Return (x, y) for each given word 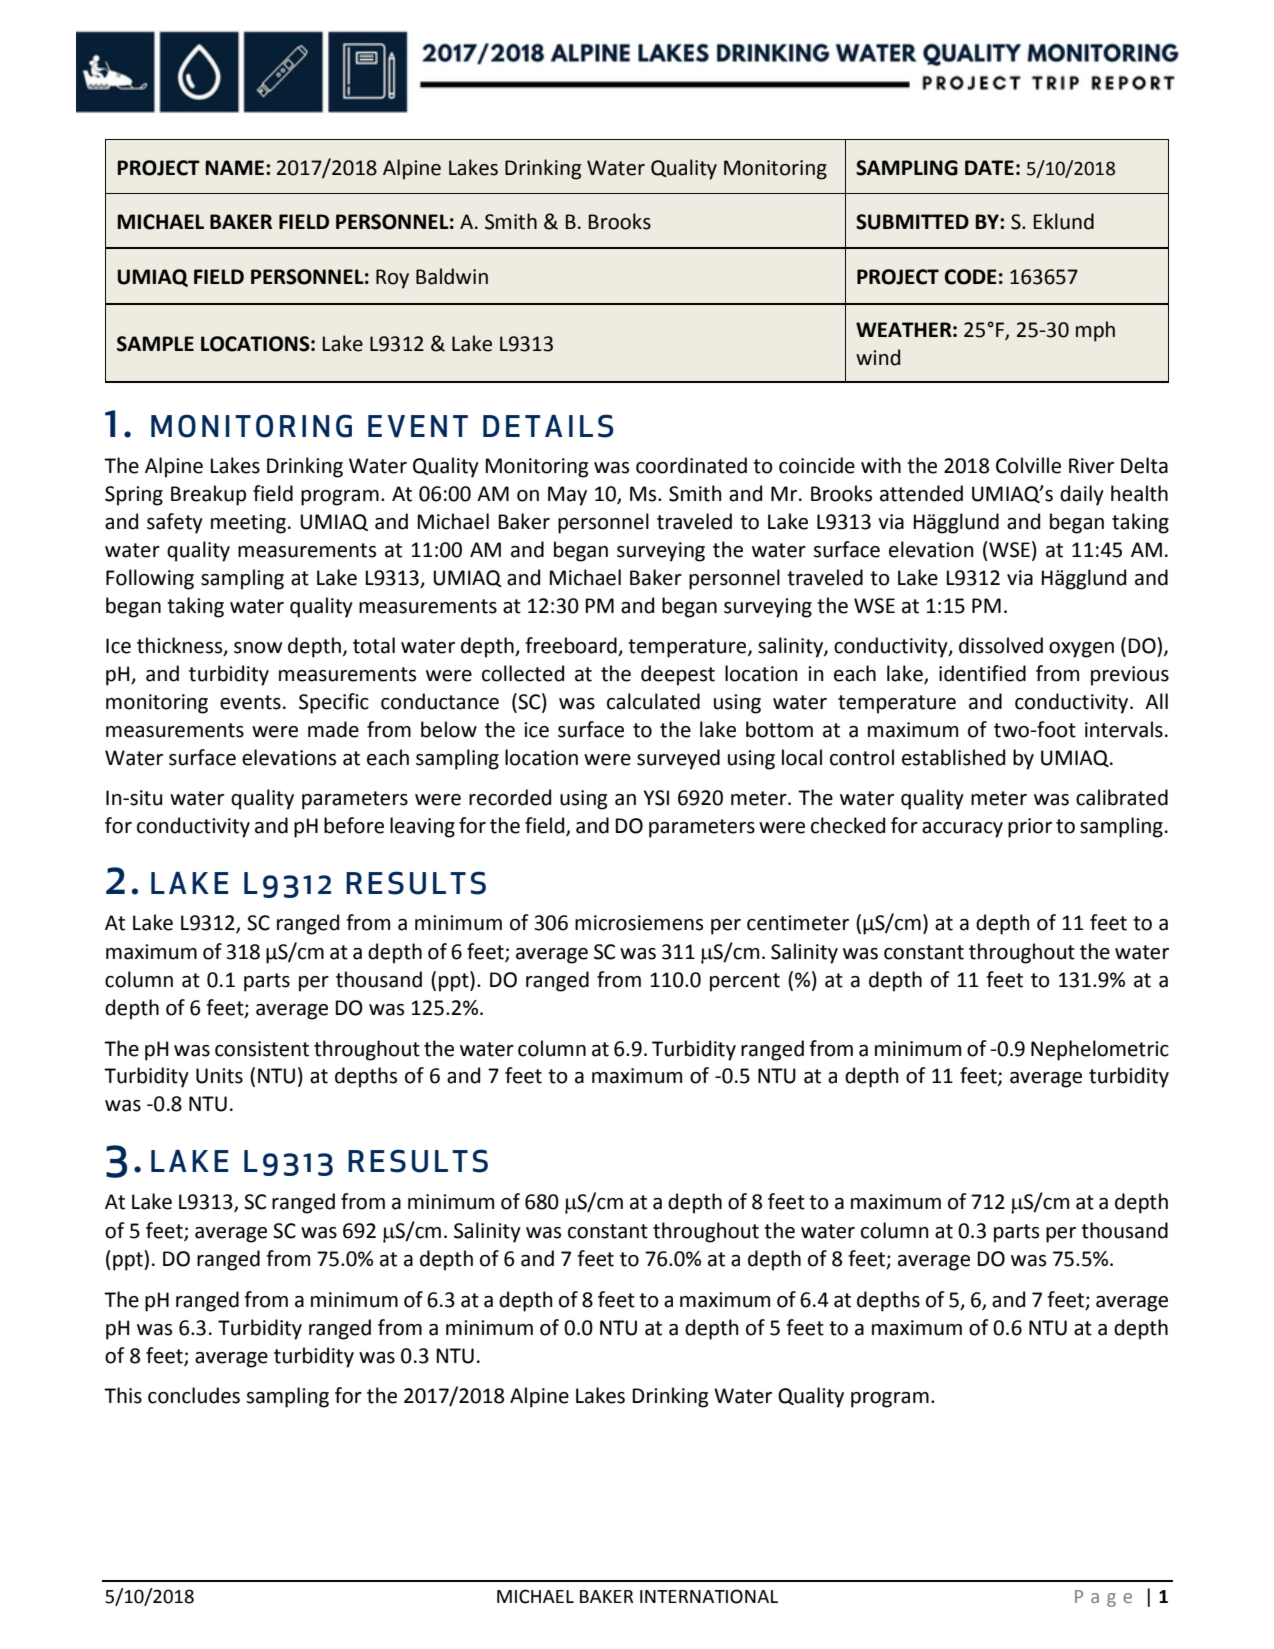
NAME (234, 167)
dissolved (1001, 645)
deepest (678, 675)
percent (745, 982)
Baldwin (452, 276)
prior (1030, 828)
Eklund (1064, 221)
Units (219, 1076)
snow (258, 648)
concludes (194, 1395)
